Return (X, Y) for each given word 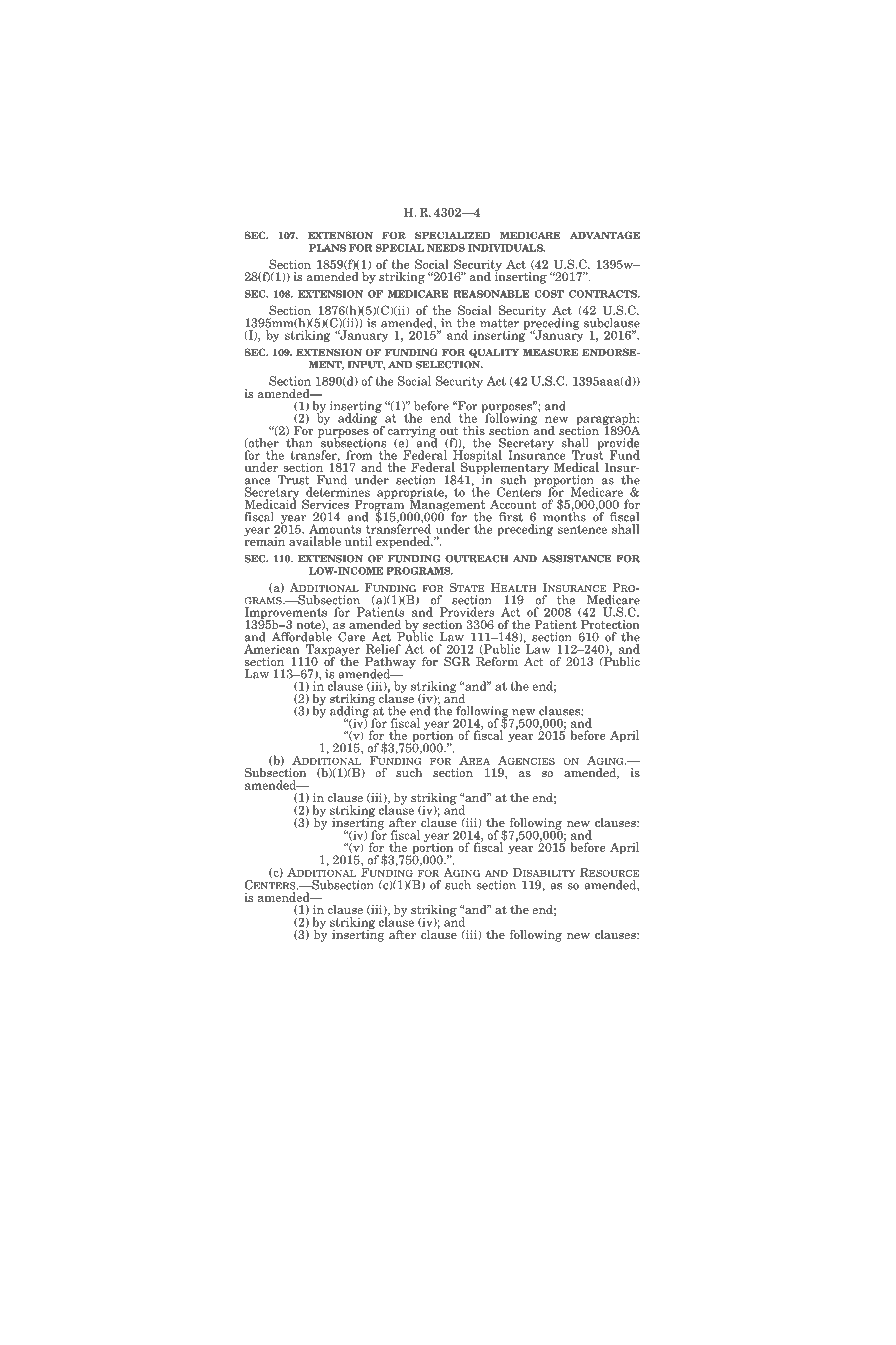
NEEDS (446, 248)
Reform (497, 660)
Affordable (302, 636)
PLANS (327, 248)
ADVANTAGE (605, 235)
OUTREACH (477, 559)
